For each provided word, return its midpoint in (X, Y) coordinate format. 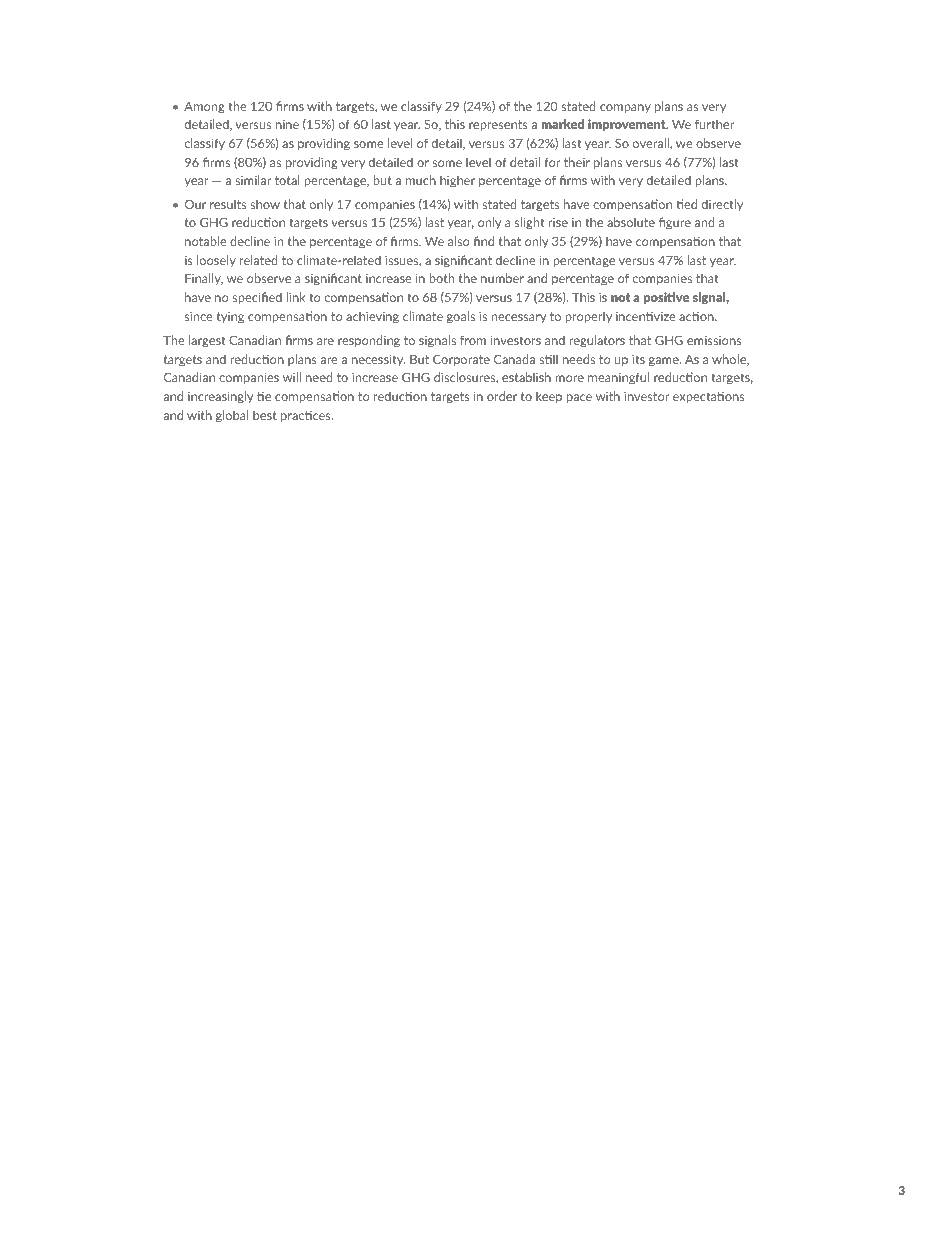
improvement (628, 125)
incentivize (645, 316)
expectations (708, 397)
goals (461, 317)
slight (529, 223)
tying (230, 318)
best (265, 415)
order (502, 396)
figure (675, 223)
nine (287, 124)
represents (498, 125)
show (265, 204)
